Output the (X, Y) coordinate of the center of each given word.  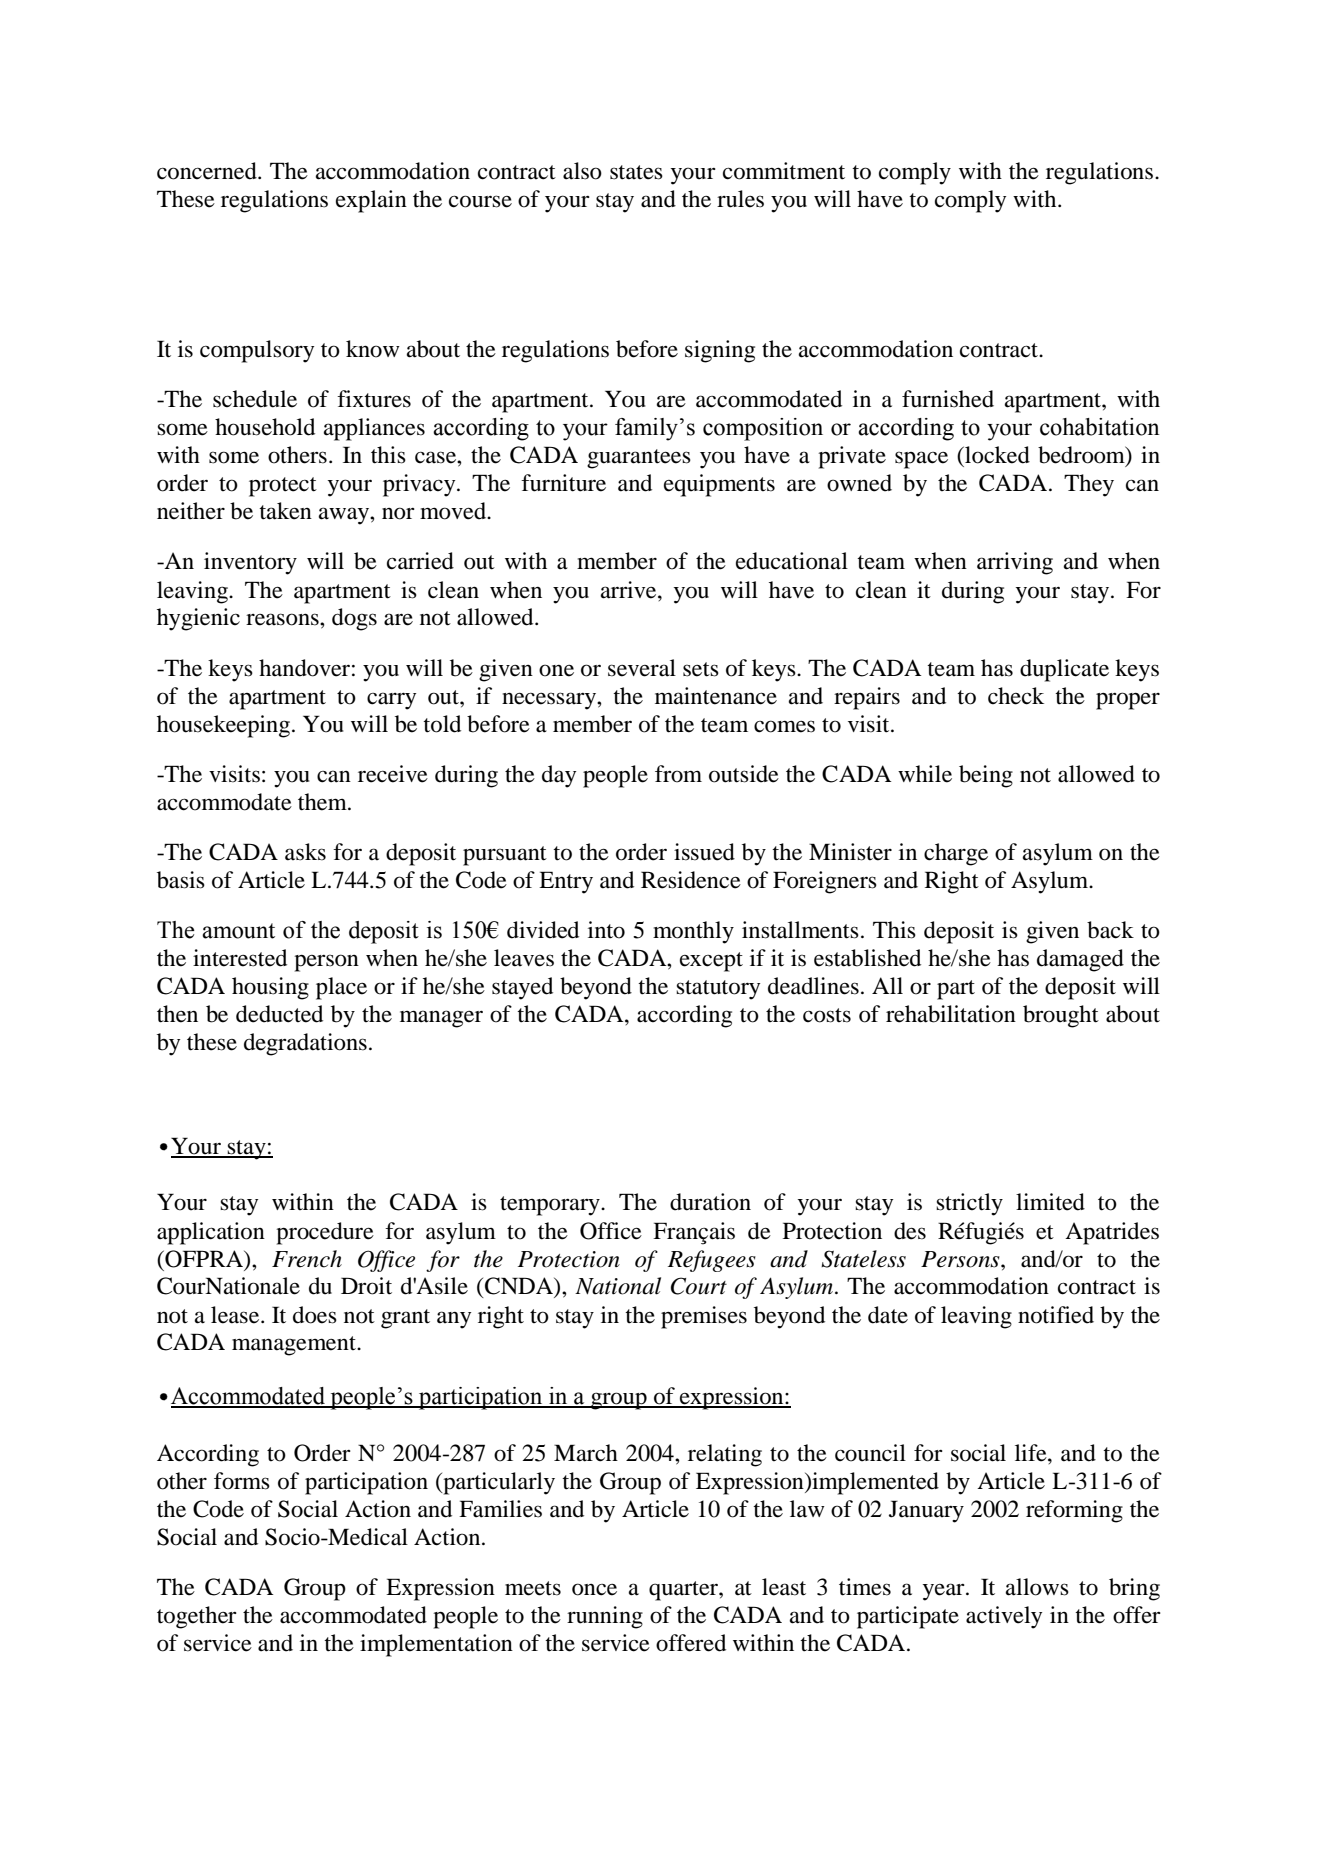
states (636, 172)
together (197, 1617)
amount (238, 931)
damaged (1080, 960)
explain (371, 201)
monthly (693, 932)
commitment (784, 171)
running (605, 1617)
